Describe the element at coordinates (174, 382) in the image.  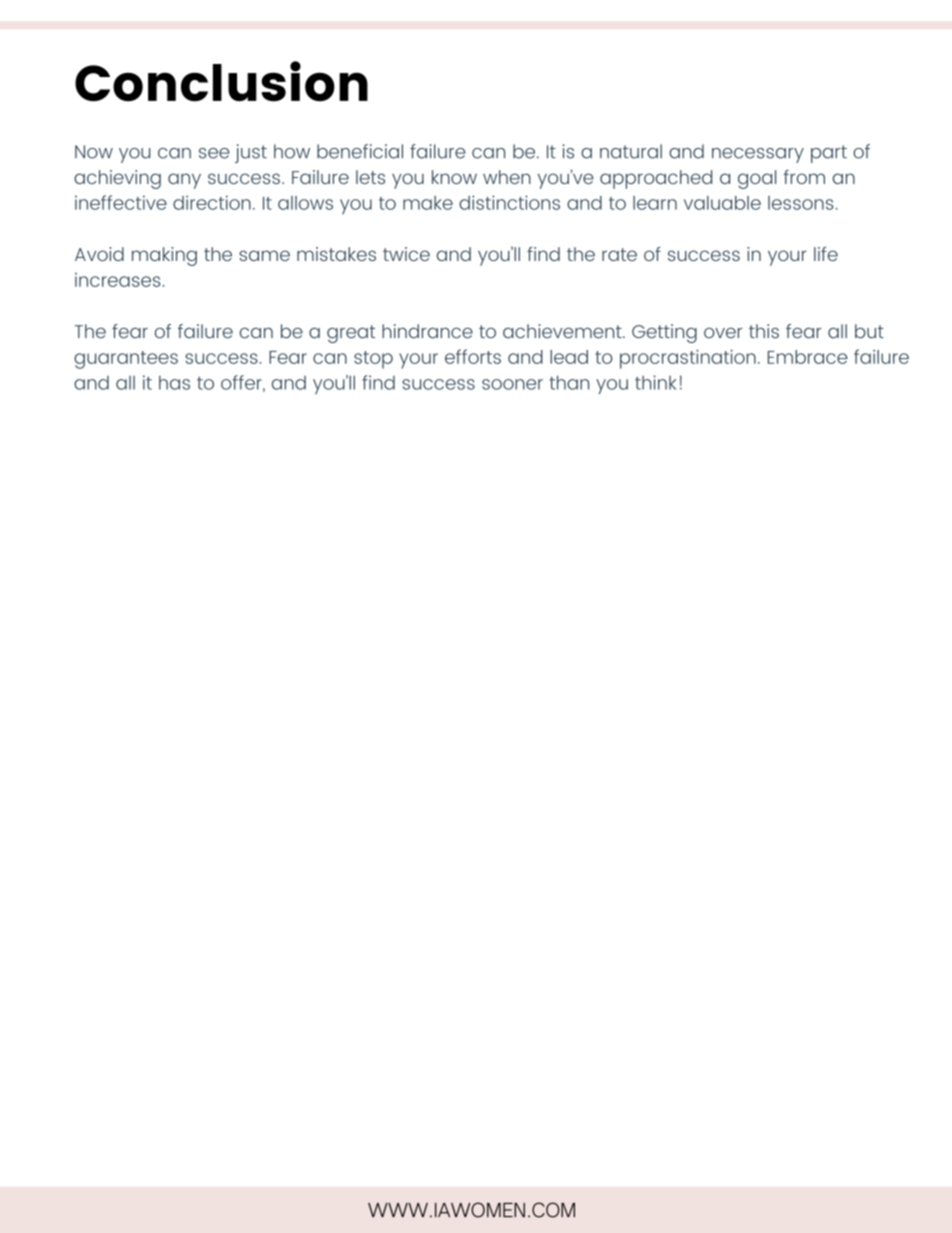
I see `has` at that location.
